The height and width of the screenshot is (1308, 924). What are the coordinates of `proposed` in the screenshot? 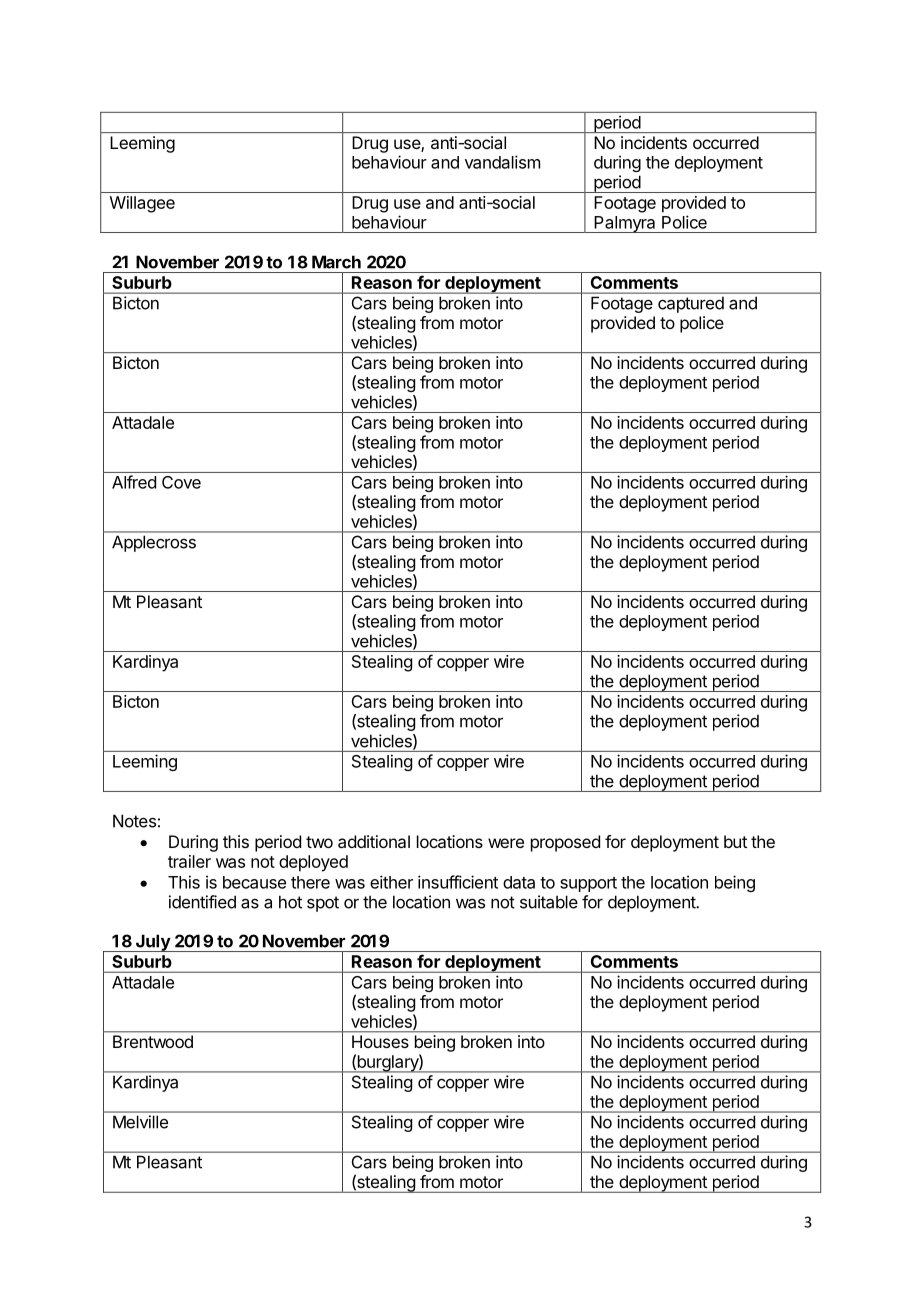 It's located at (565, 843).
